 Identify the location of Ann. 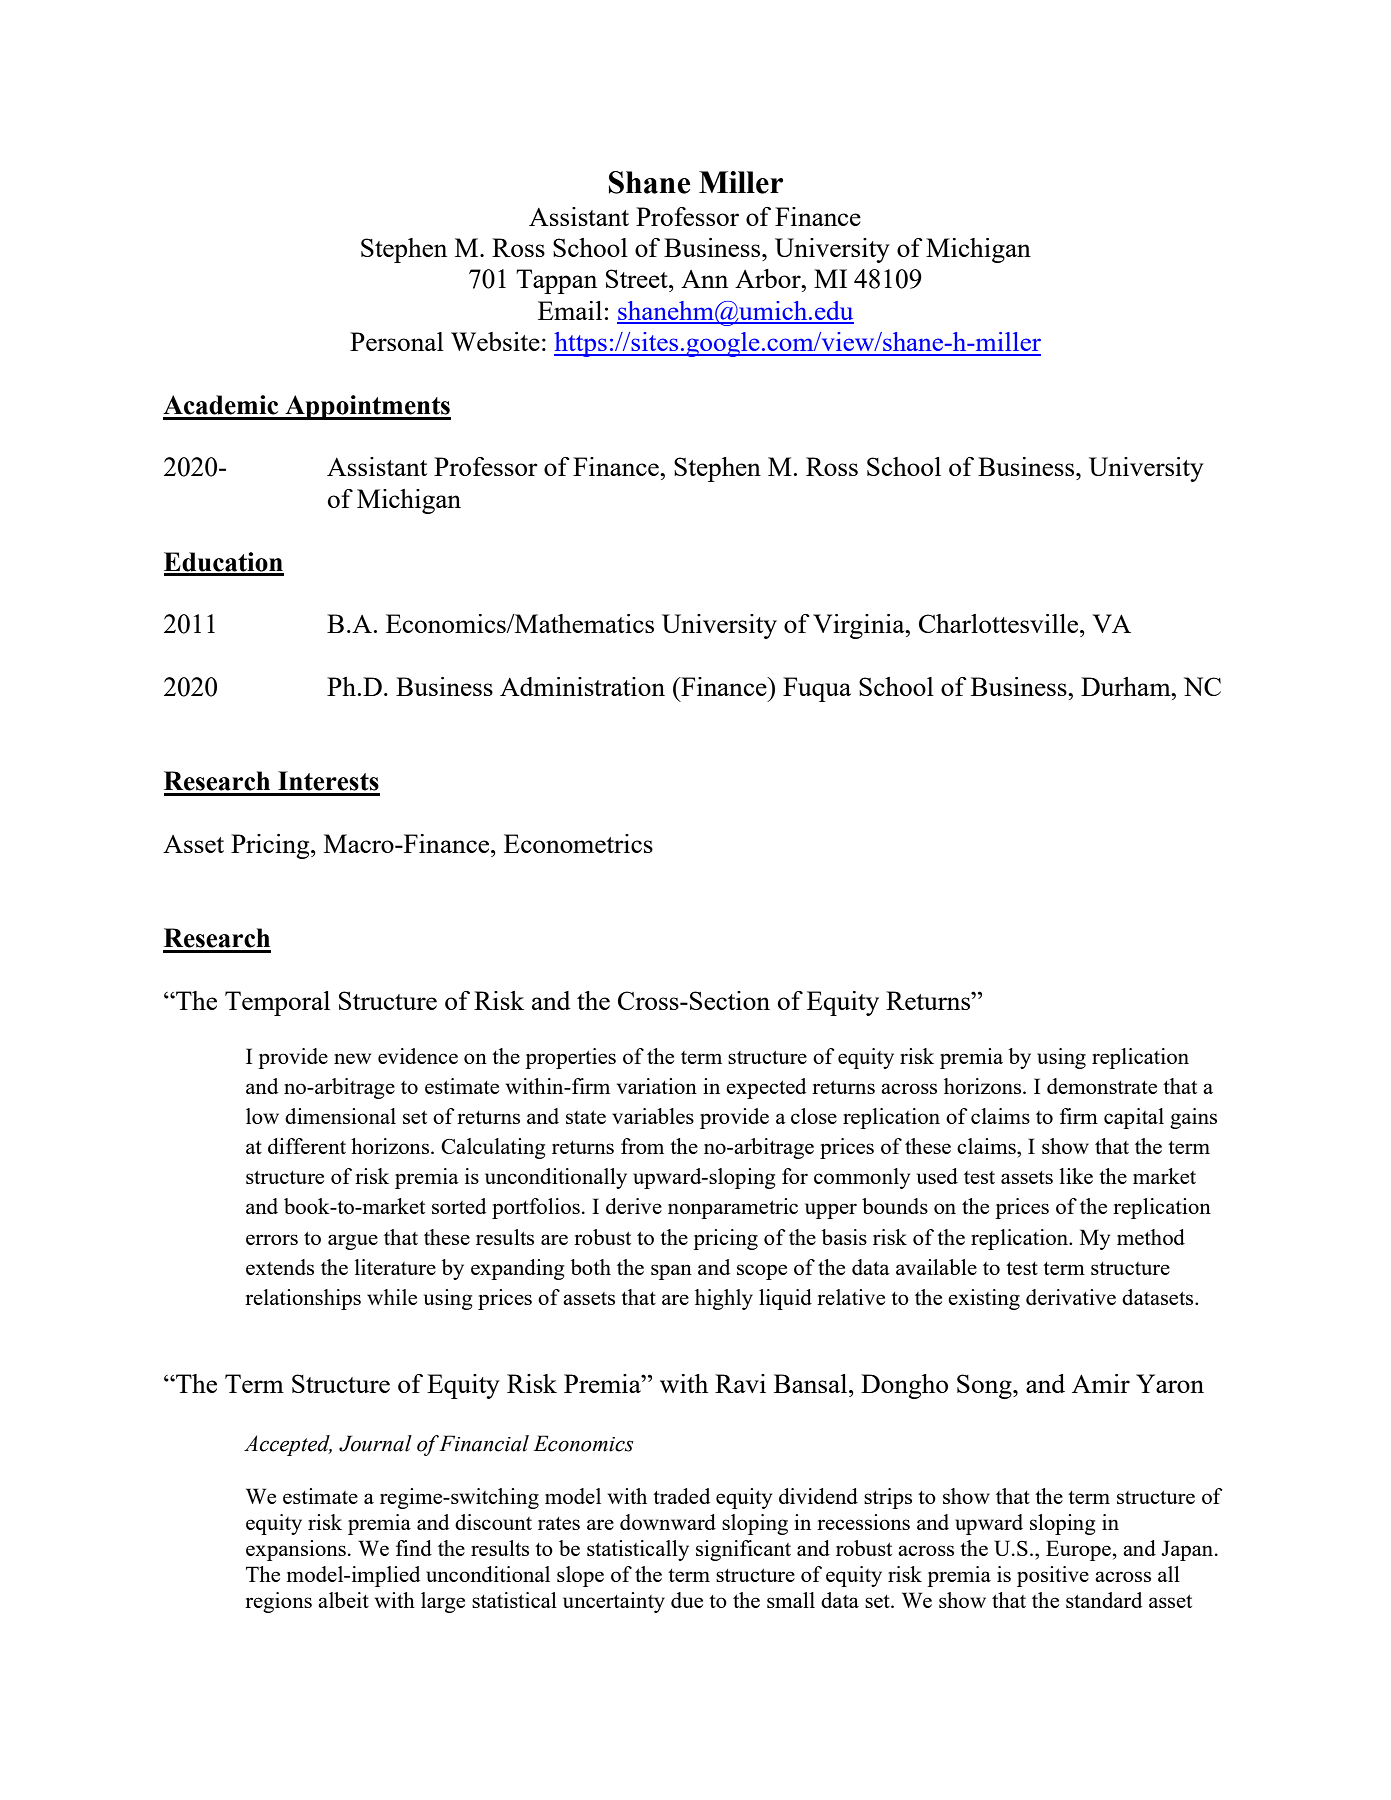
(704, 279).
